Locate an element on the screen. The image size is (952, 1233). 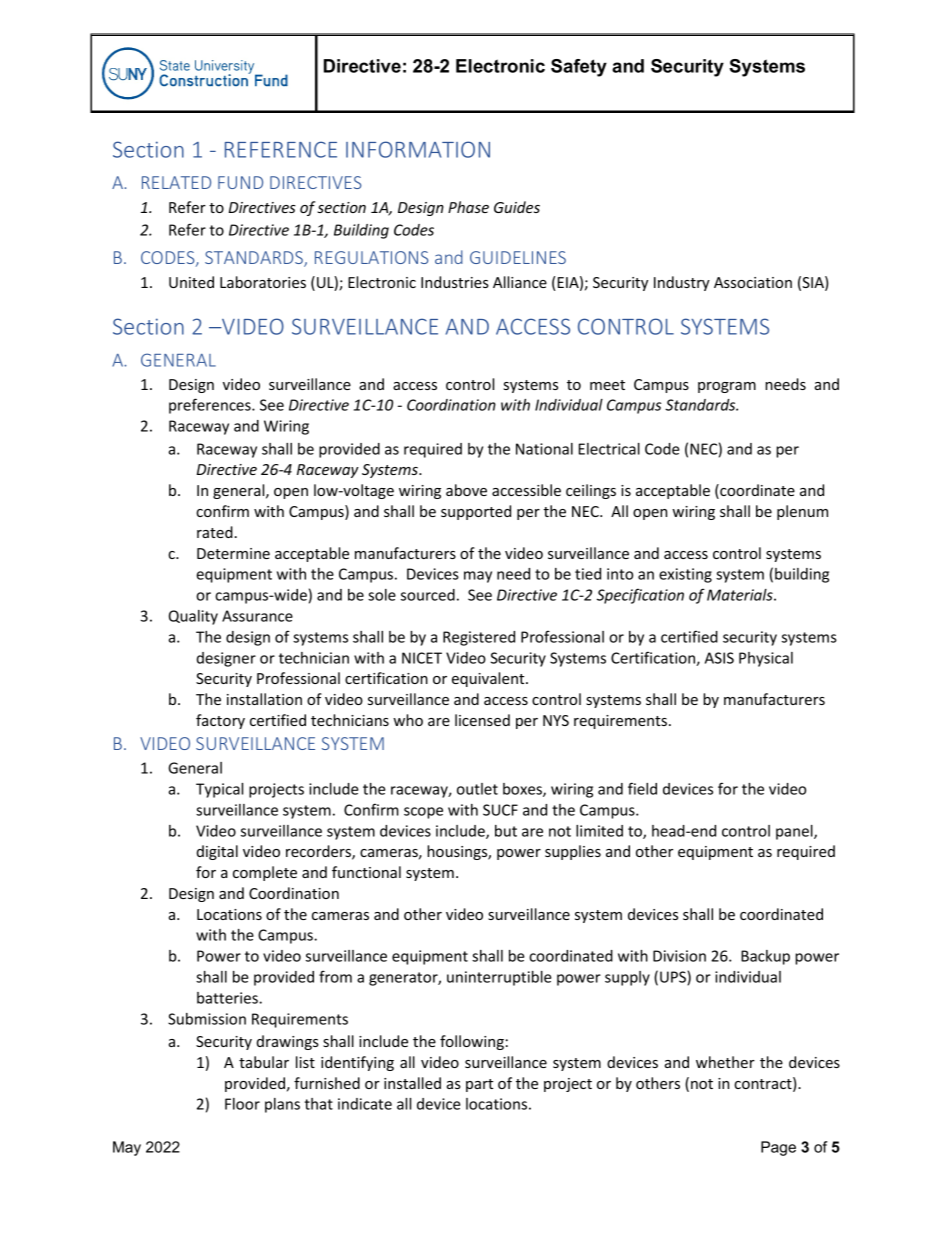
INFORMATION is located at coordinates (418, 149).
